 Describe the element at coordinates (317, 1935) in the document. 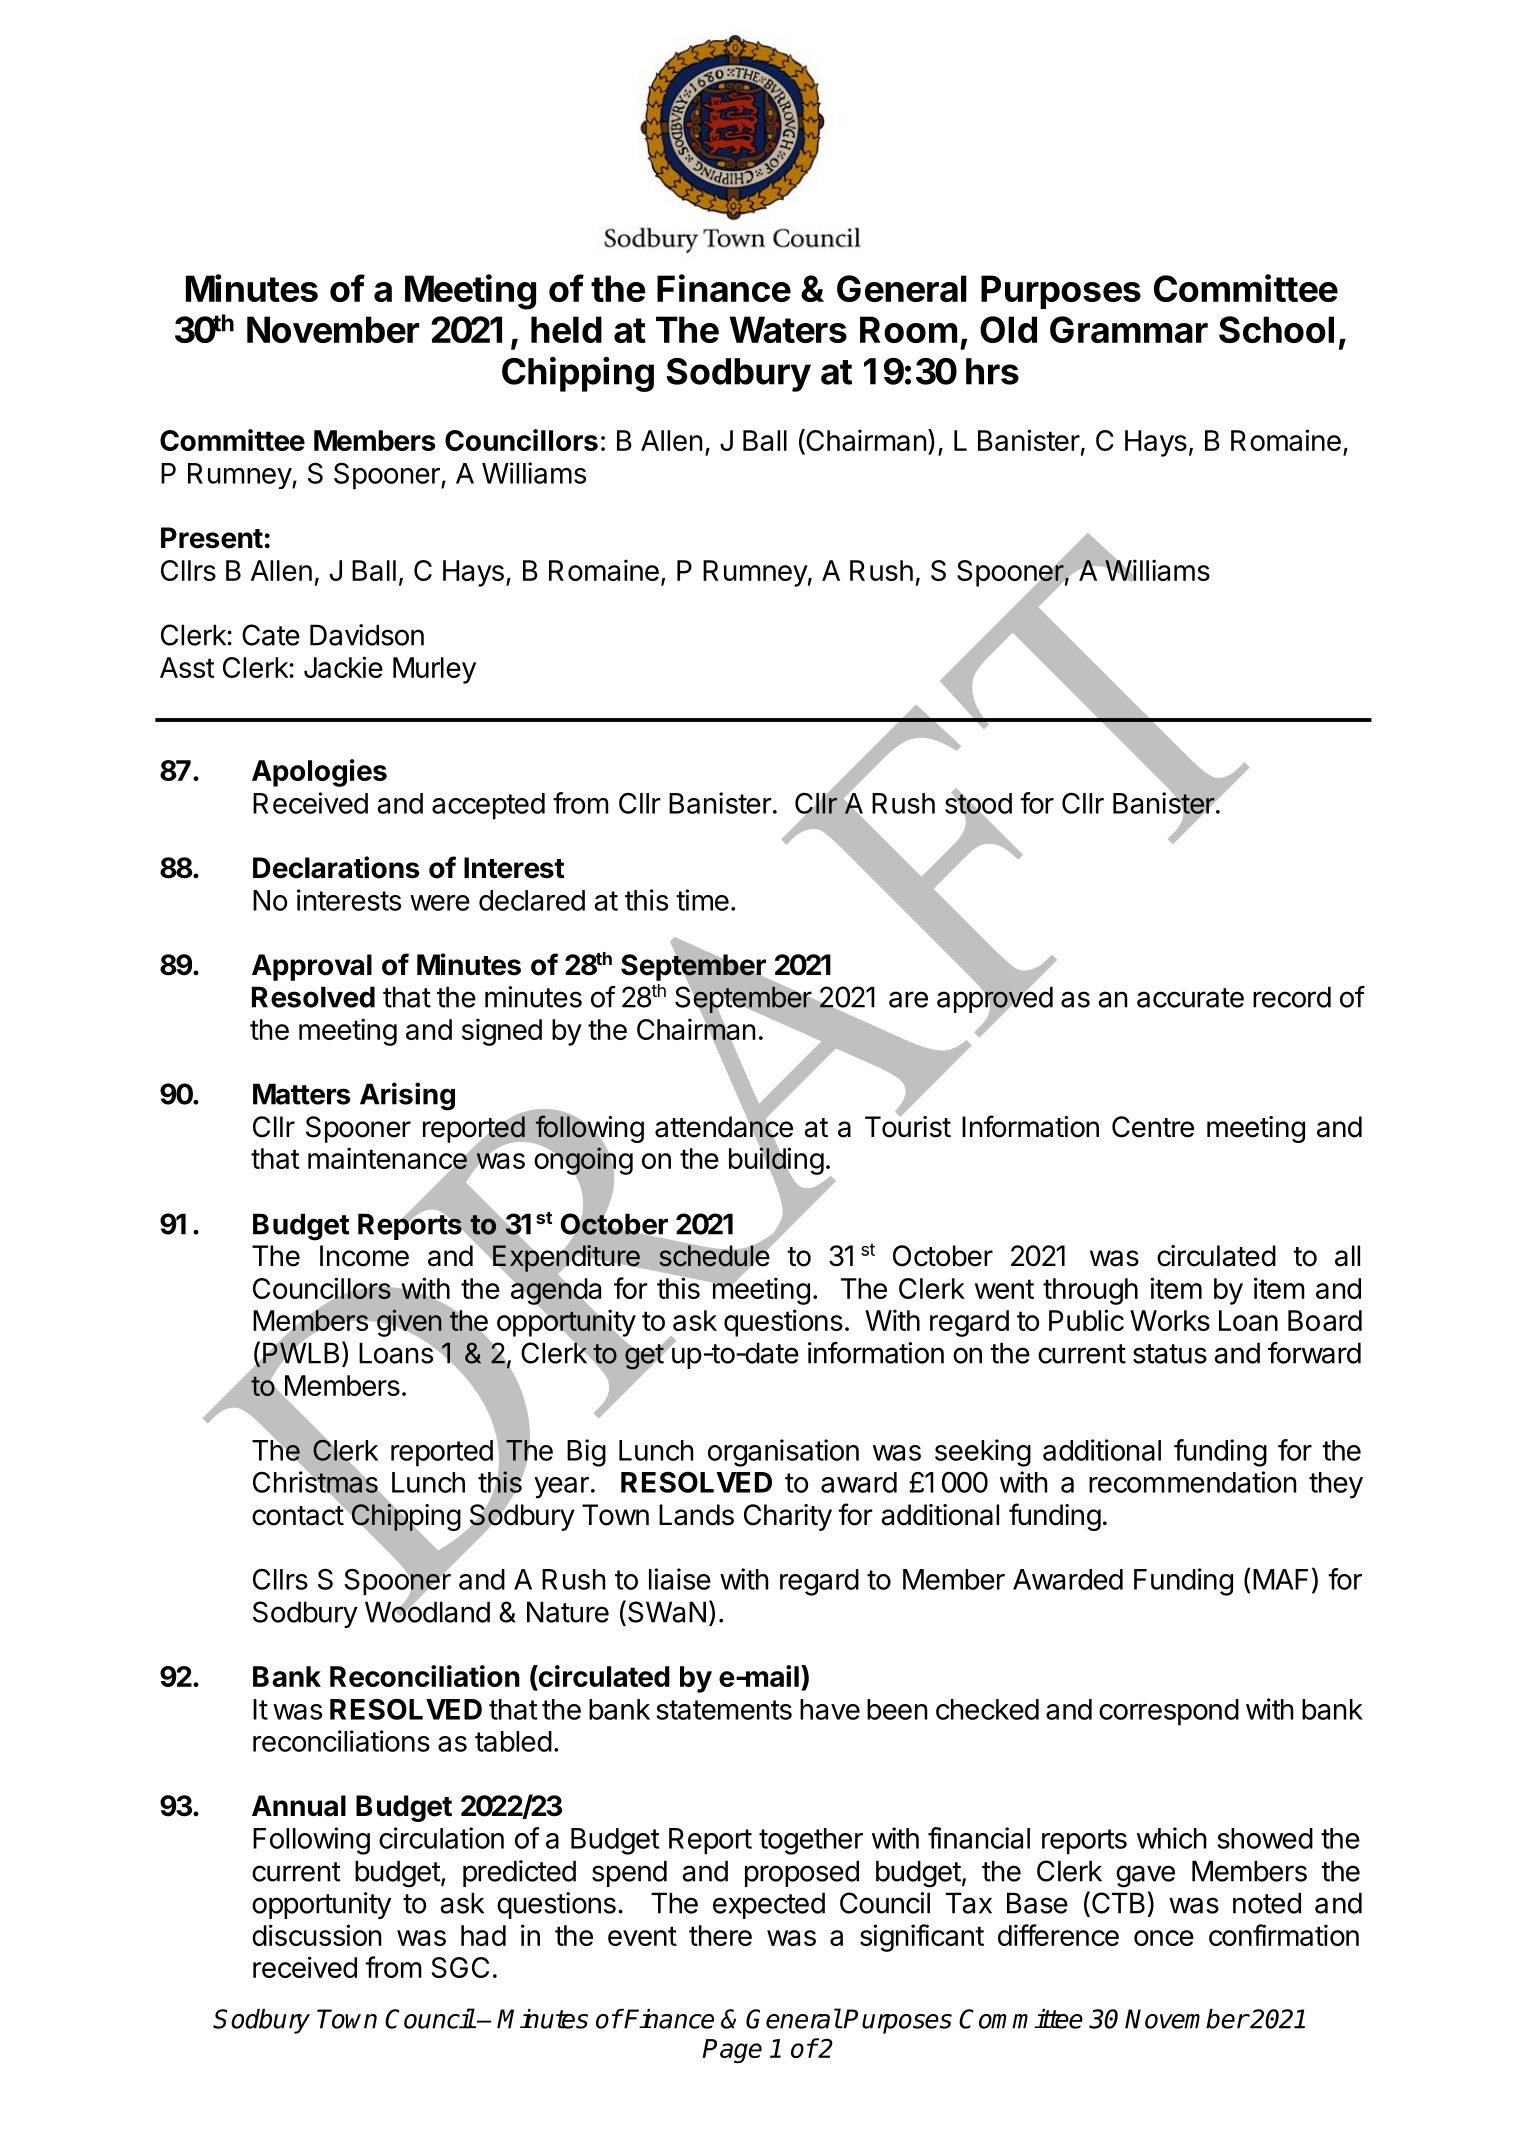

I see `discussion` at that location.
